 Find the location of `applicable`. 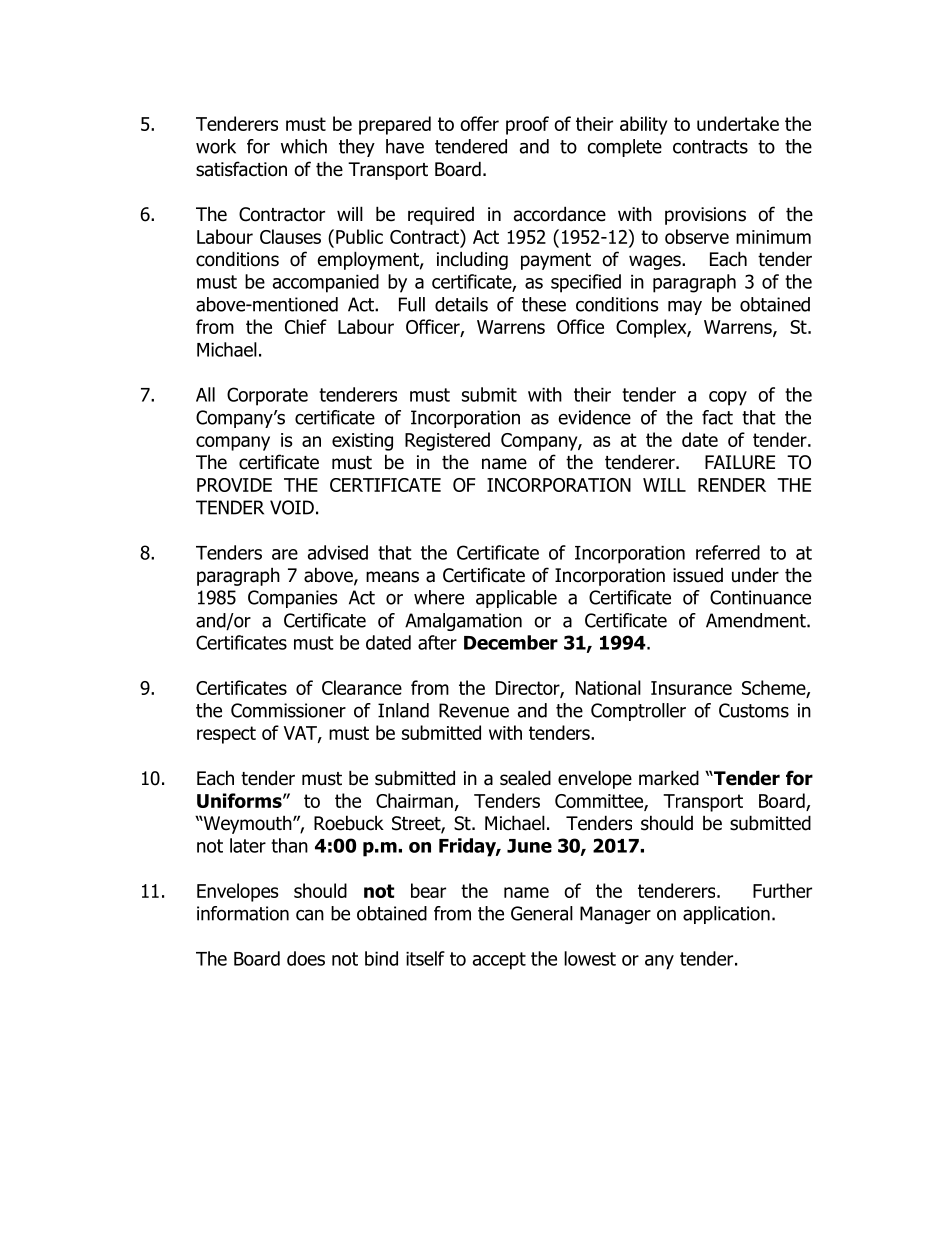

applicable is located at coordinates (516, 599).
